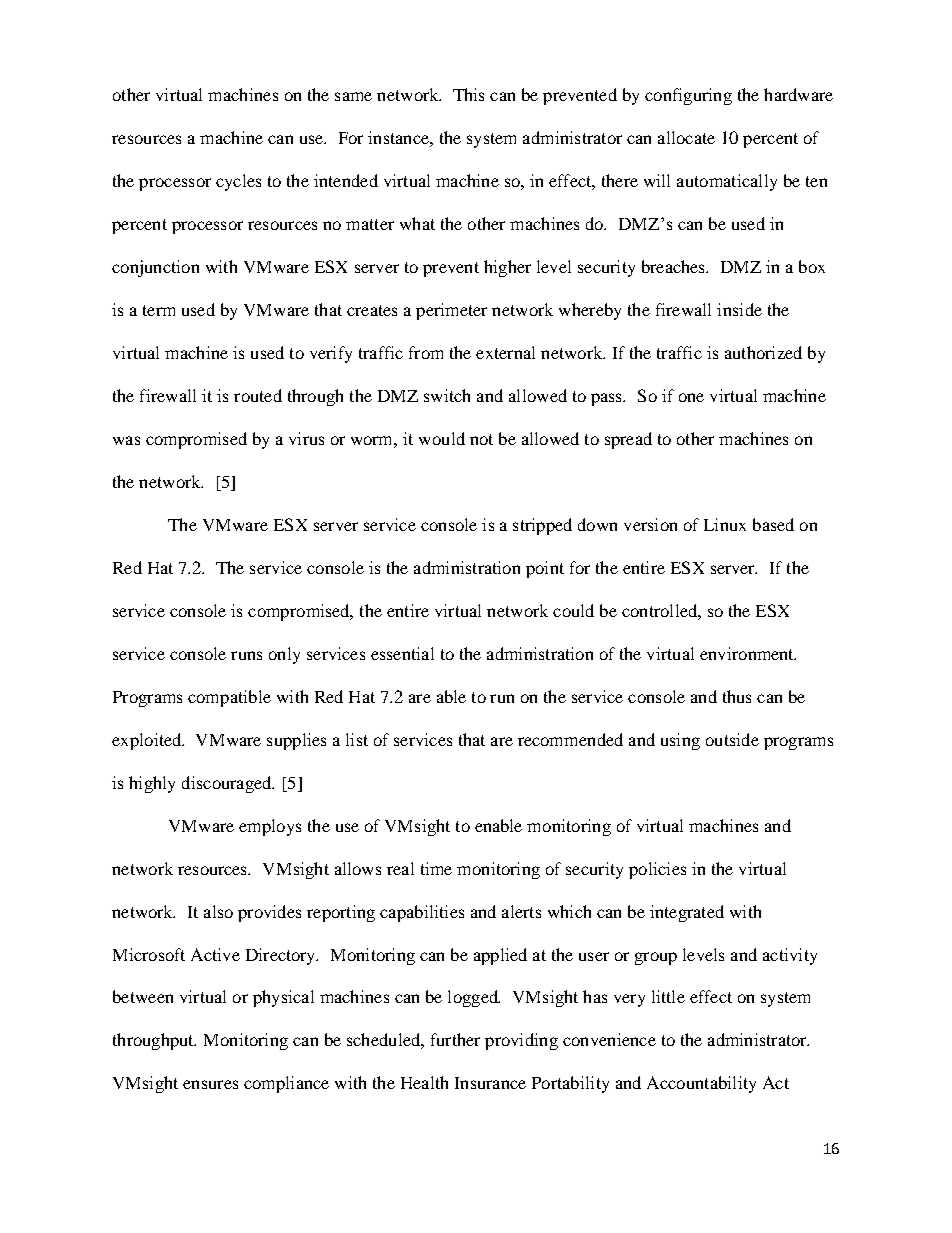 This screenshot has height=1233, width=952. I want to click on allocate, so click(686, 137).
